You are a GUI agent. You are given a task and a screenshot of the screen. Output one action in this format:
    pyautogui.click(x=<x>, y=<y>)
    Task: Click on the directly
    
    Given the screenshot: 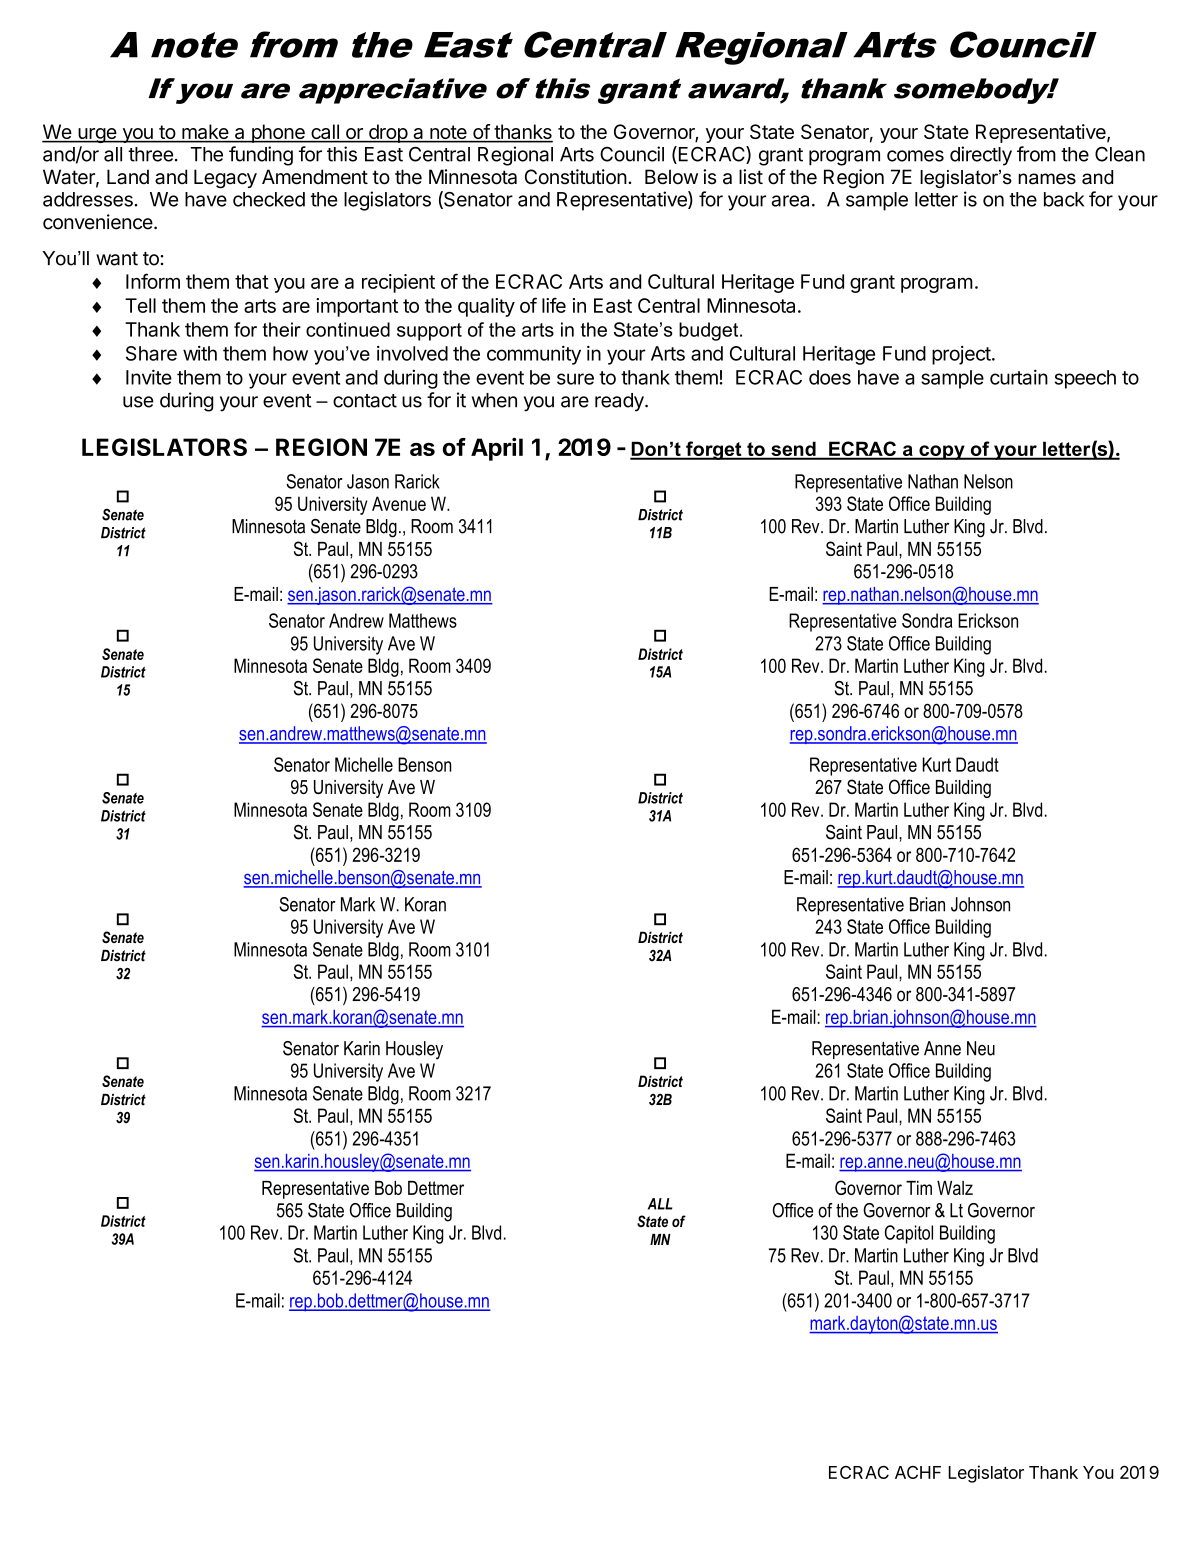 What is the action you would take?
    pyautogui.click(x=981, y=156)
